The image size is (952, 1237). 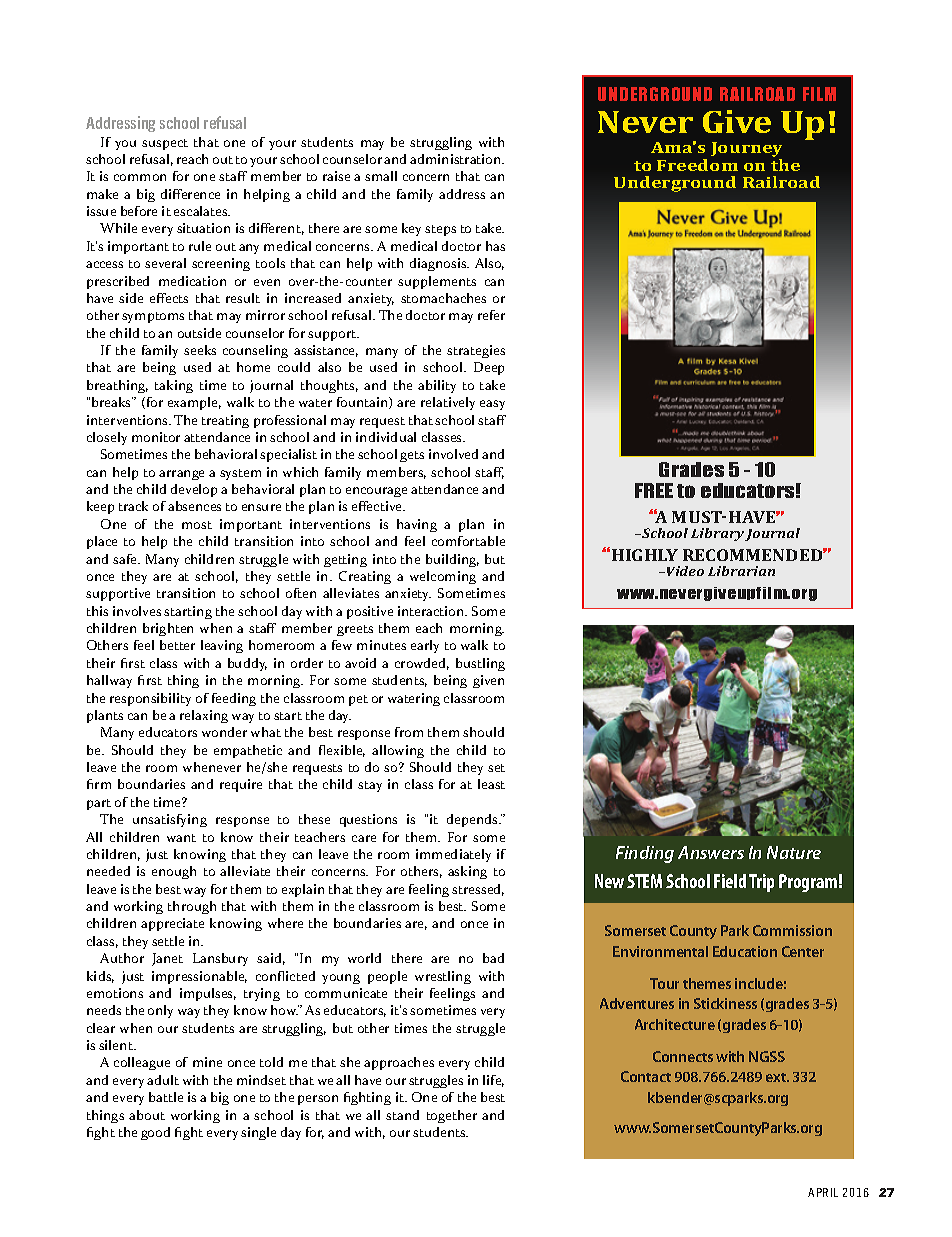 What do you see at coordinates (190, 194) in the image?
I see `difference` at bounding box center [190, 194].
